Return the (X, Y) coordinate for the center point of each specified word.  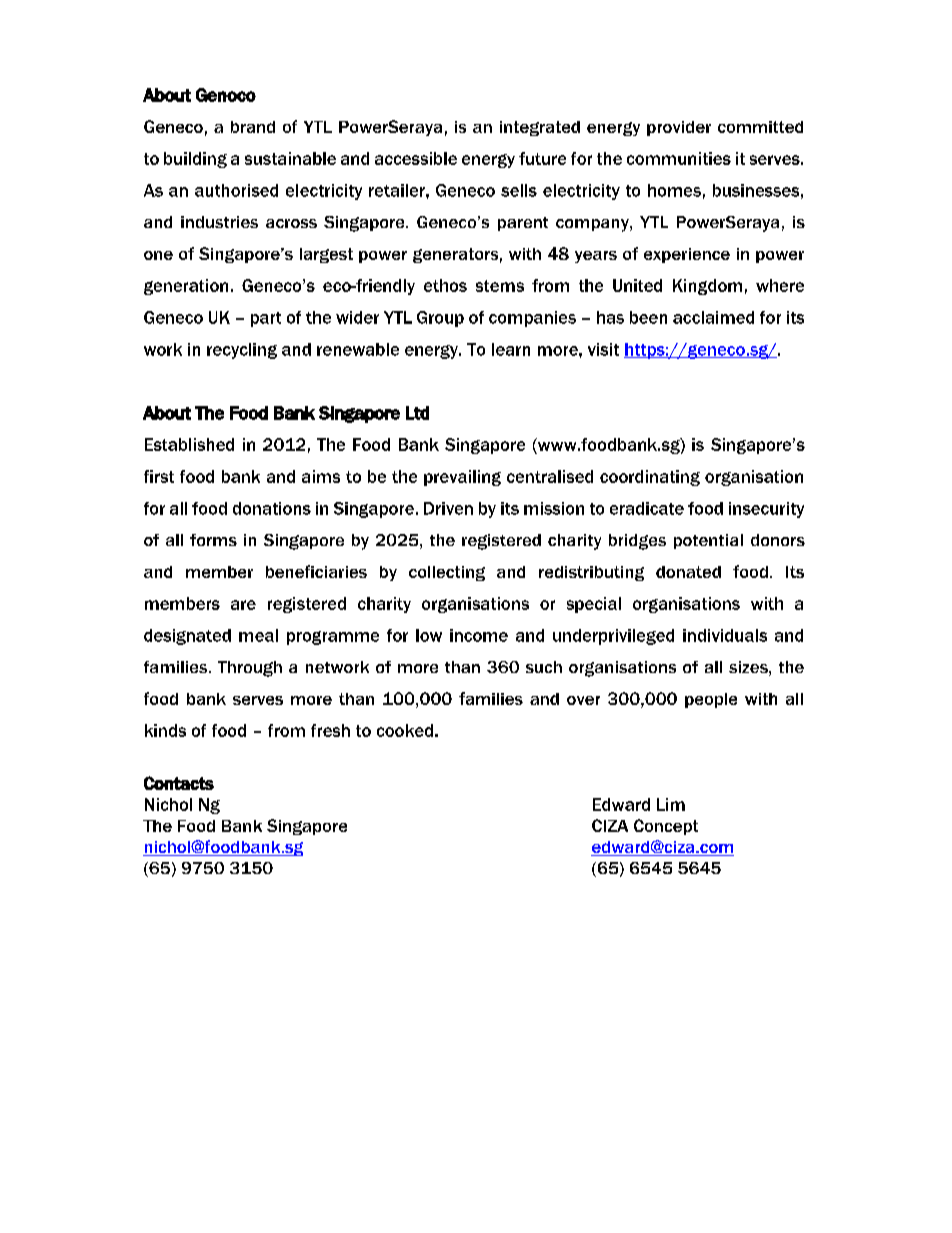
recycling (242, 351)
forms (213, 540)
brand (253, 127)
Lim (671, 804)
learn (511, 349)
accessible (416, 158)
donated (688, 572)
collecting (447, 573)
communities (679, 158)
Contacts (179, 783)
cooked (405, 730)
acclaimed (713, 317)
